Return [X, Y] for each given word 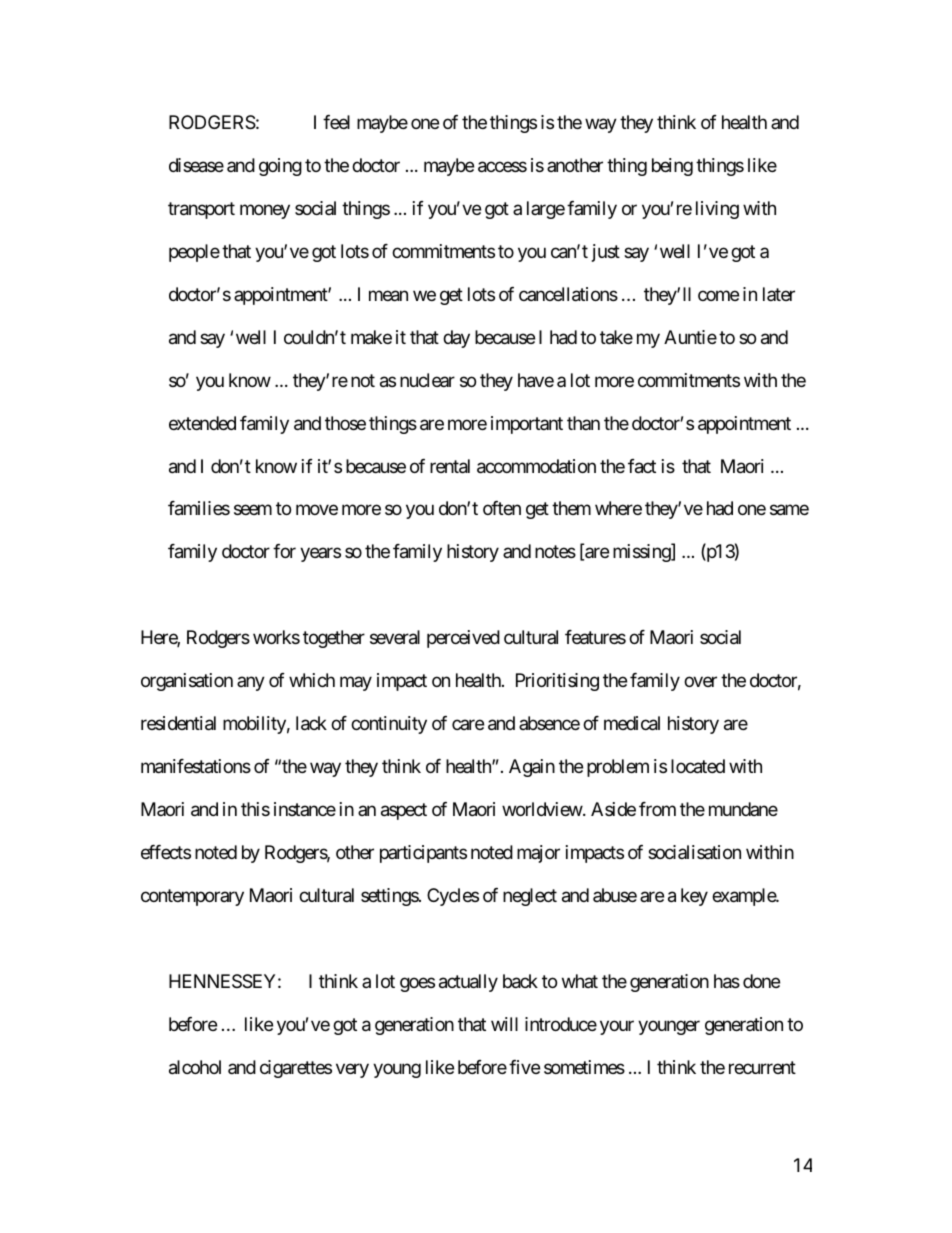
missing [642, 553]
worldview [543, 809]
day [456, 339]
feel [336, 122]
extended [202, 423]
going [280, 167]
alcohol [195, 1067]
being [672, 167]
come [718, 295]
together [334, 639]
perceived [463, 639]
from [657, 809]
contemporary [192, 897]
